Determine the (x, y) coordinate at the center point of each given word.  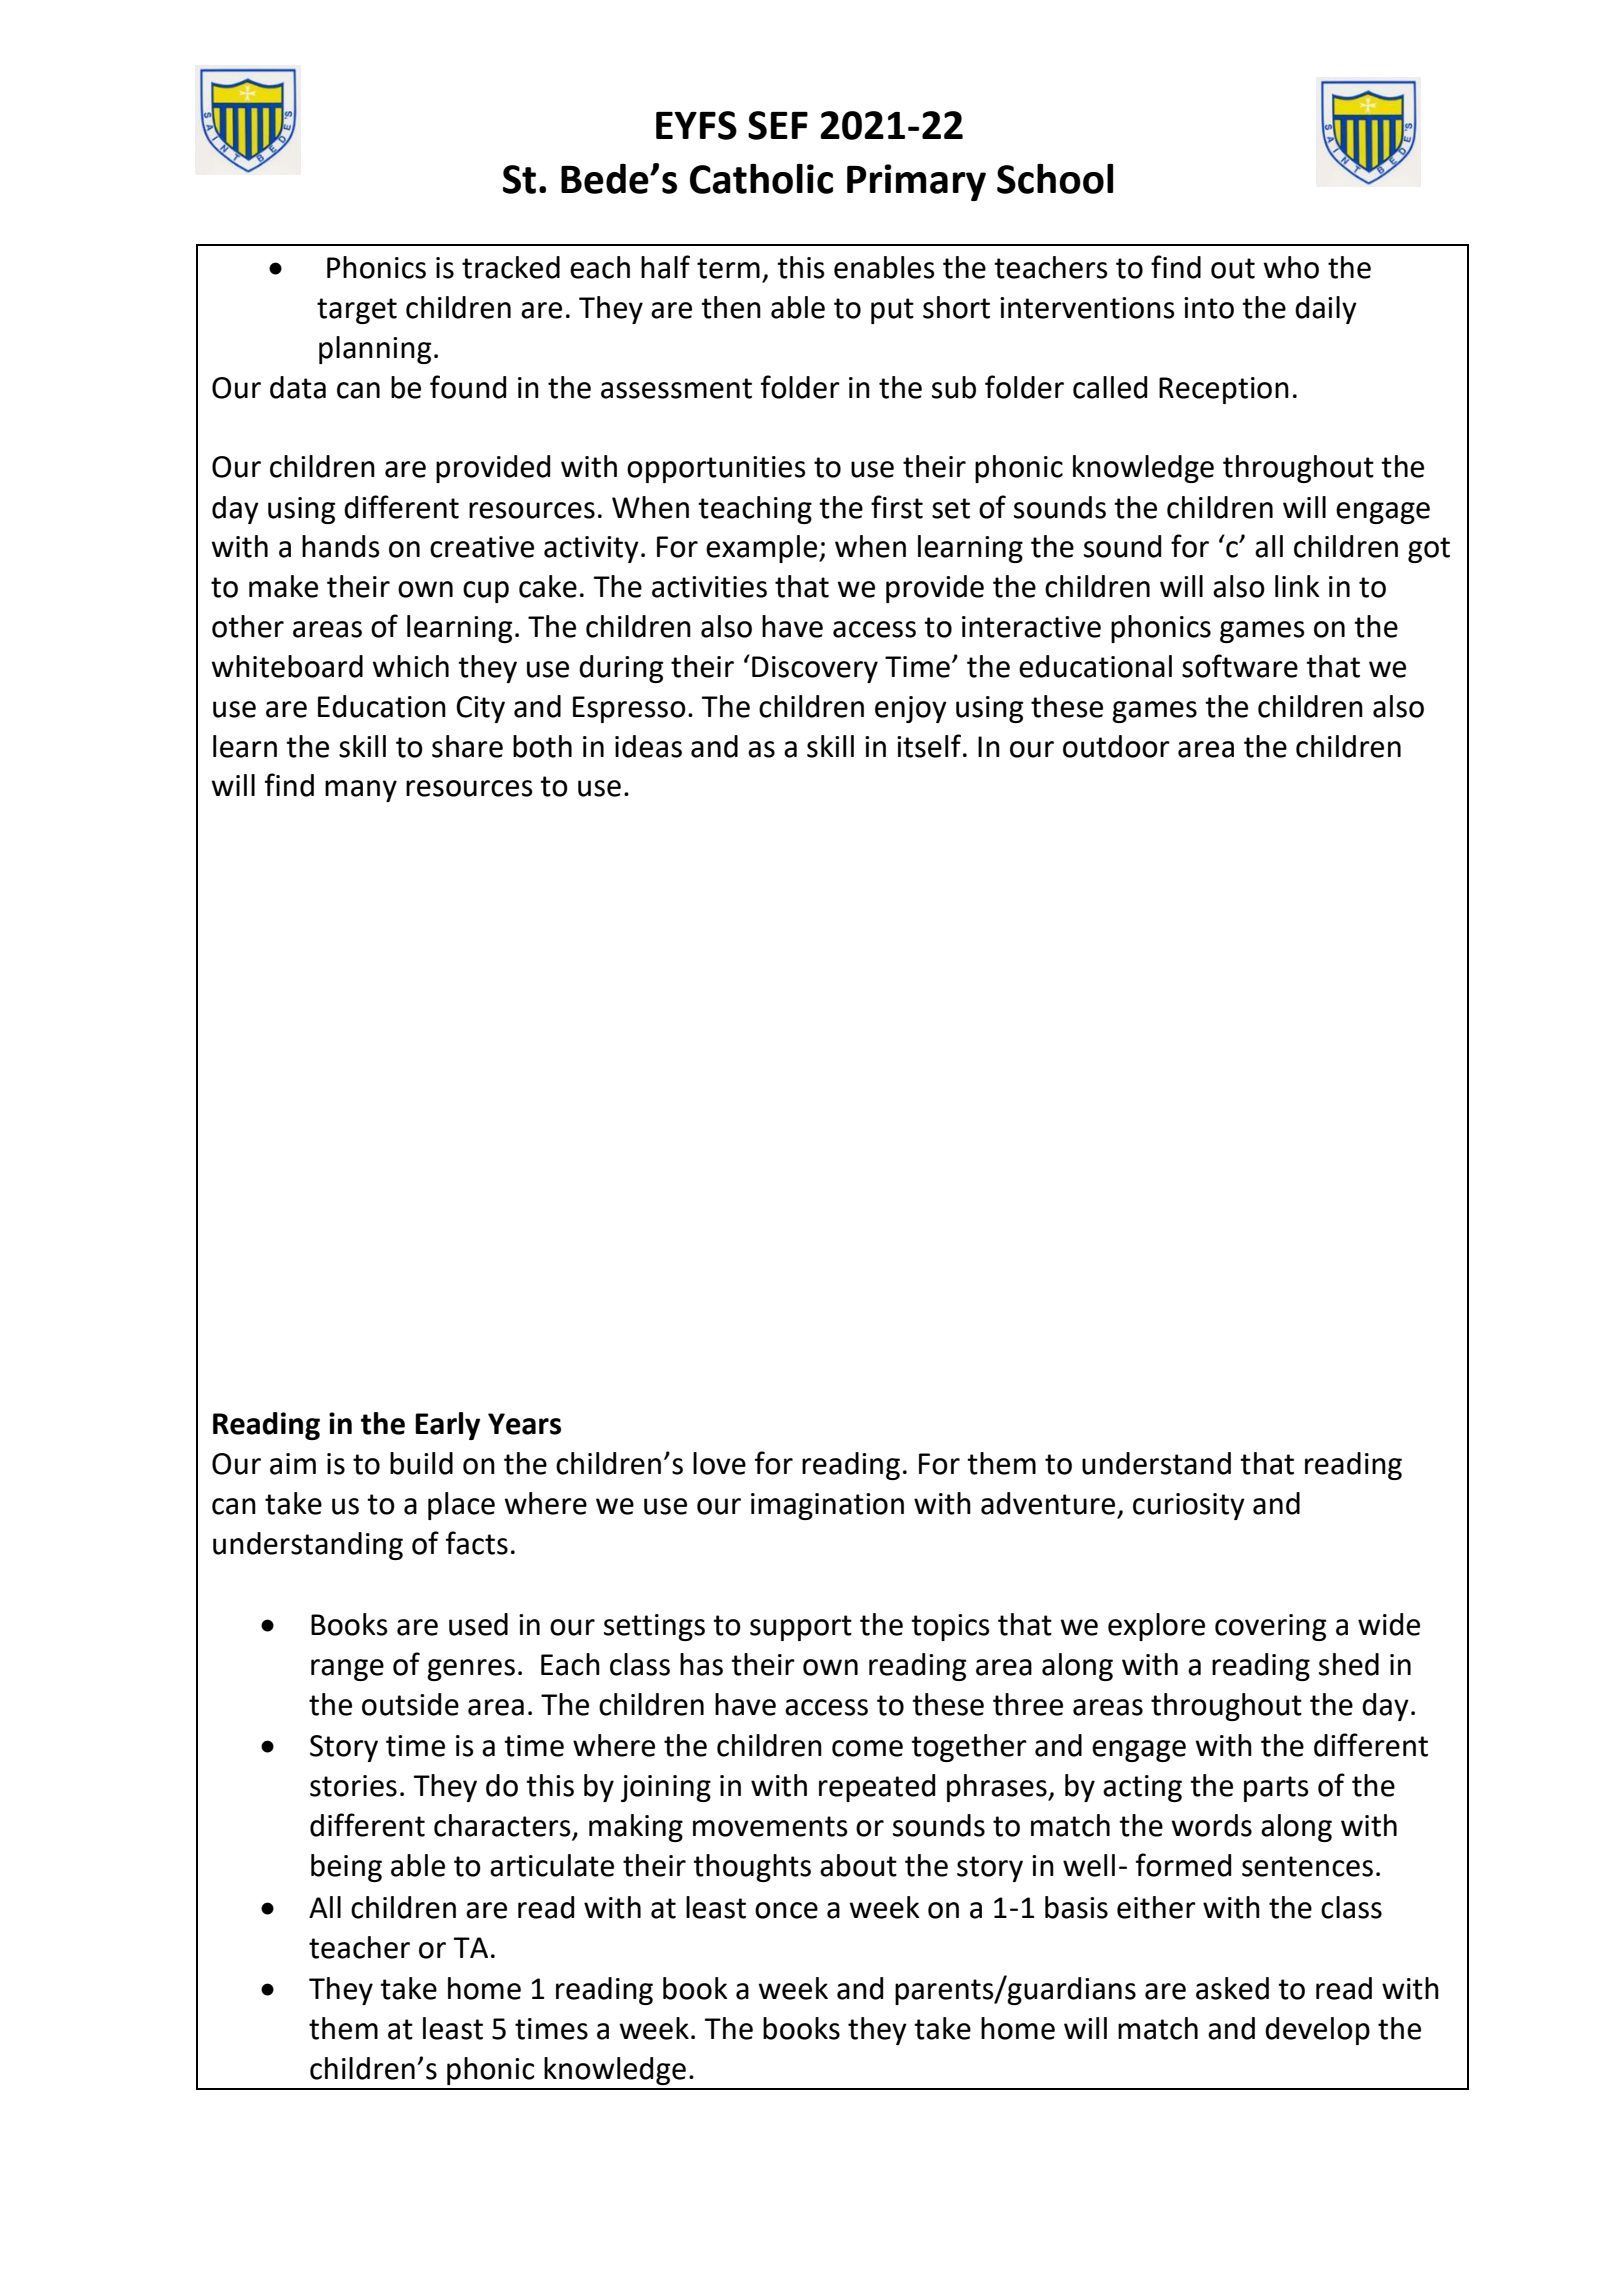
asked (1232, 1988)
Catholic (761, 179)
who (1291, 267)
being (346, 1868)
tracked (511, 267)
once (786, 1910)
